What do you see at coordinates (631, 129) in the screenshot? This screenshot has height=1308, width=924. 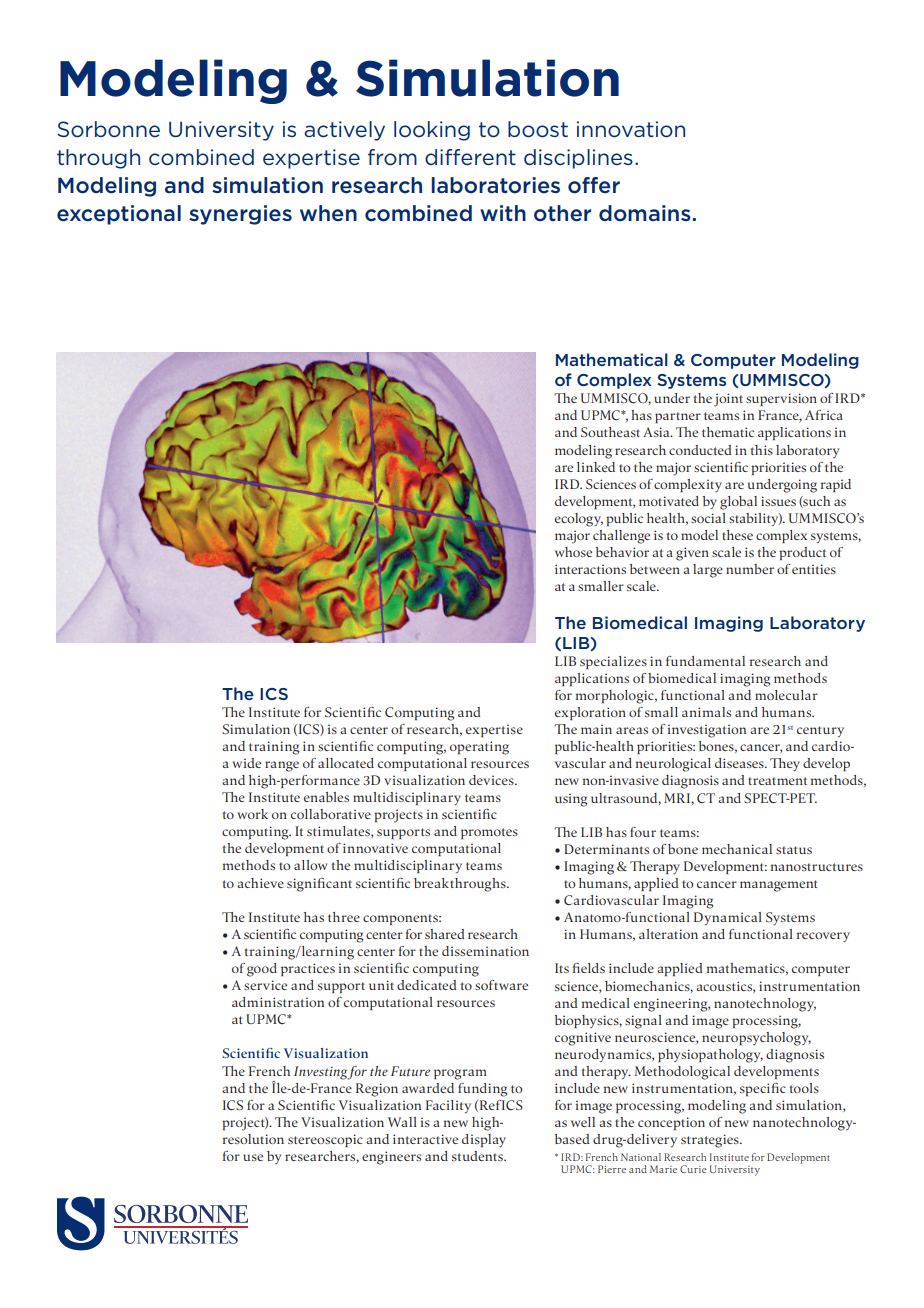 I see `innovation` at bounding box center [631, 129].
